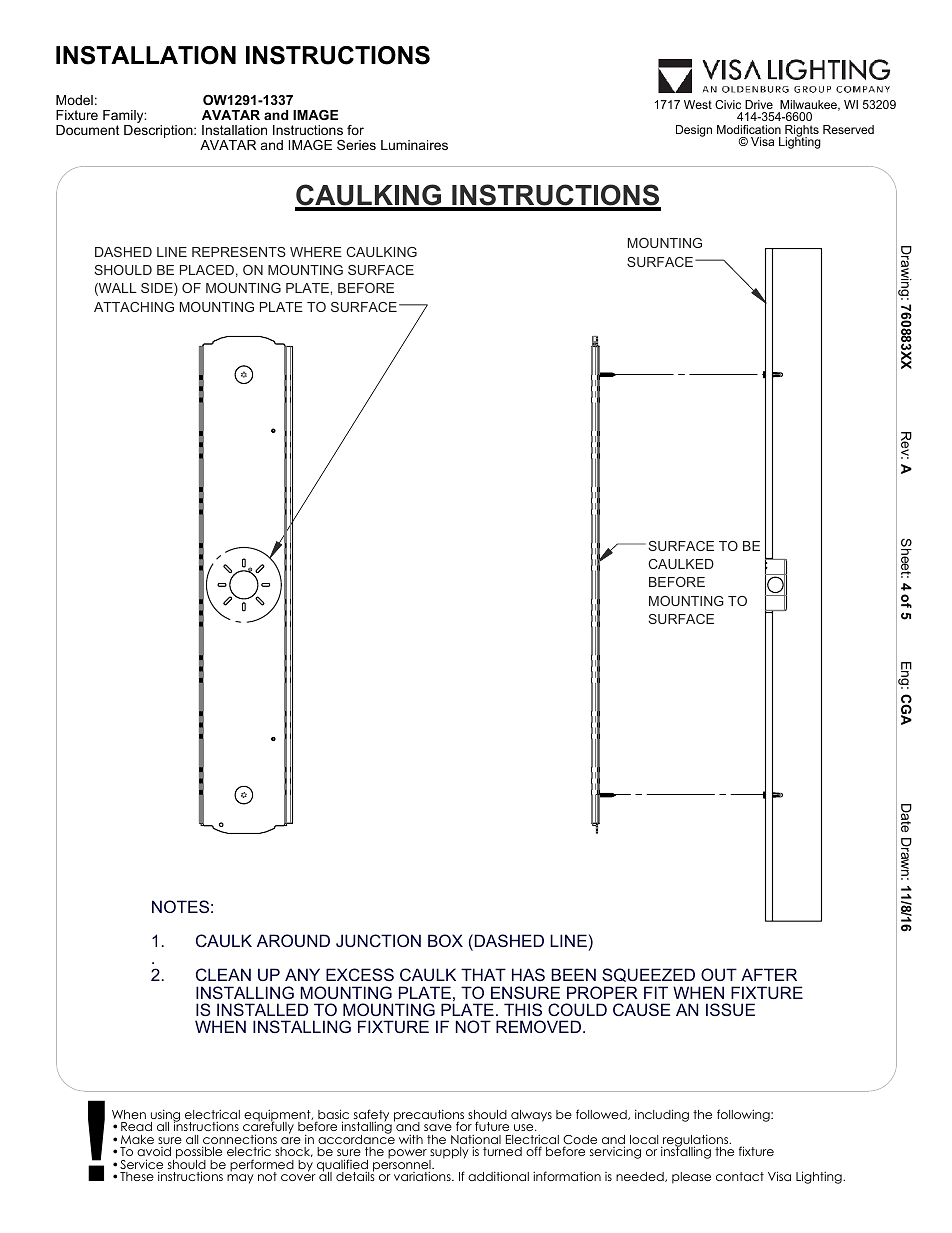 The image size is (952, 1233). What do you see at coordinates (445, 940) in the screenshot?
I see `BOX` at bounding box center [445, 940].
